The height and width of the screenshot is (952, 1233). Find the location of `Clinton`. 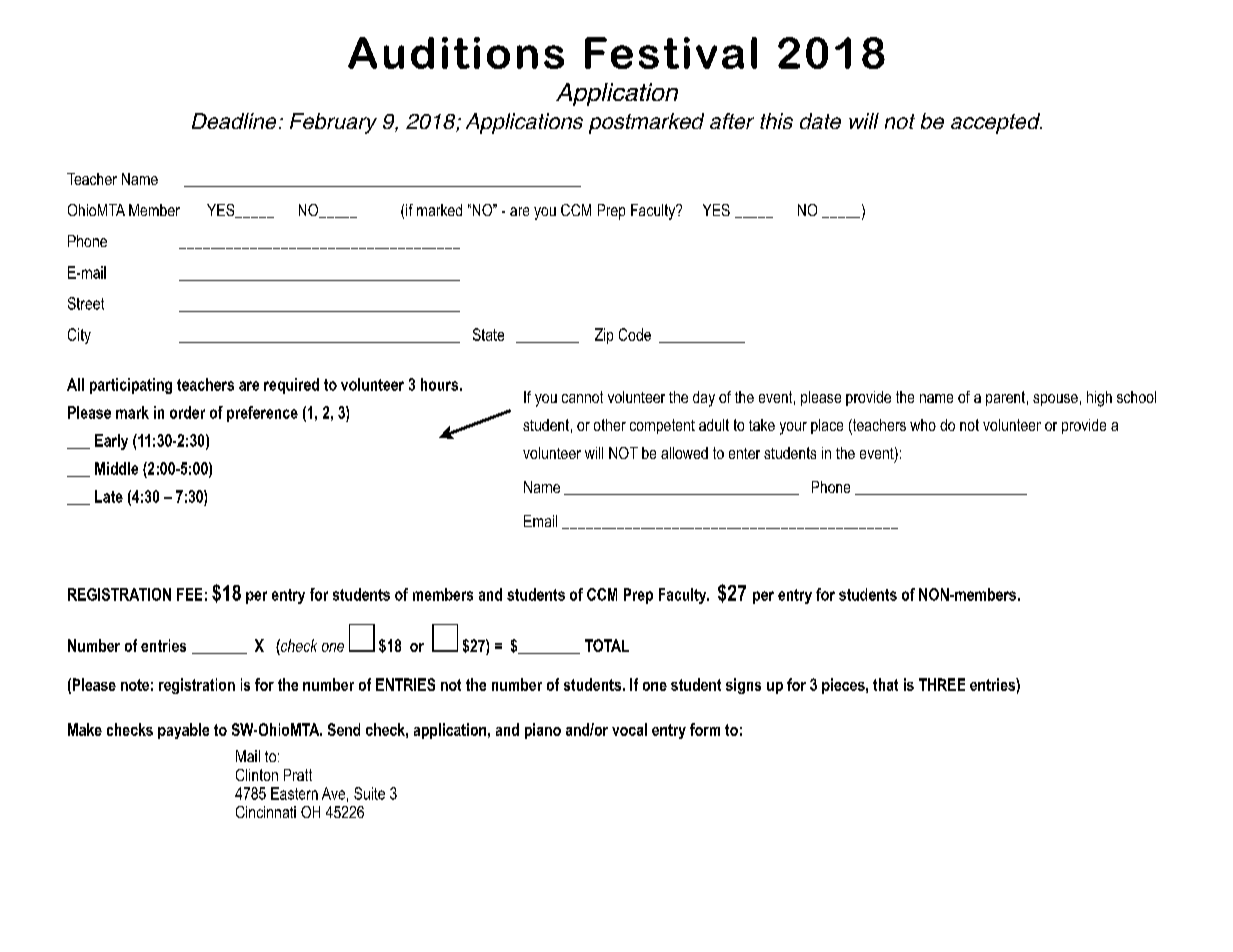

Clinton is located at coordinates (257, 775).
